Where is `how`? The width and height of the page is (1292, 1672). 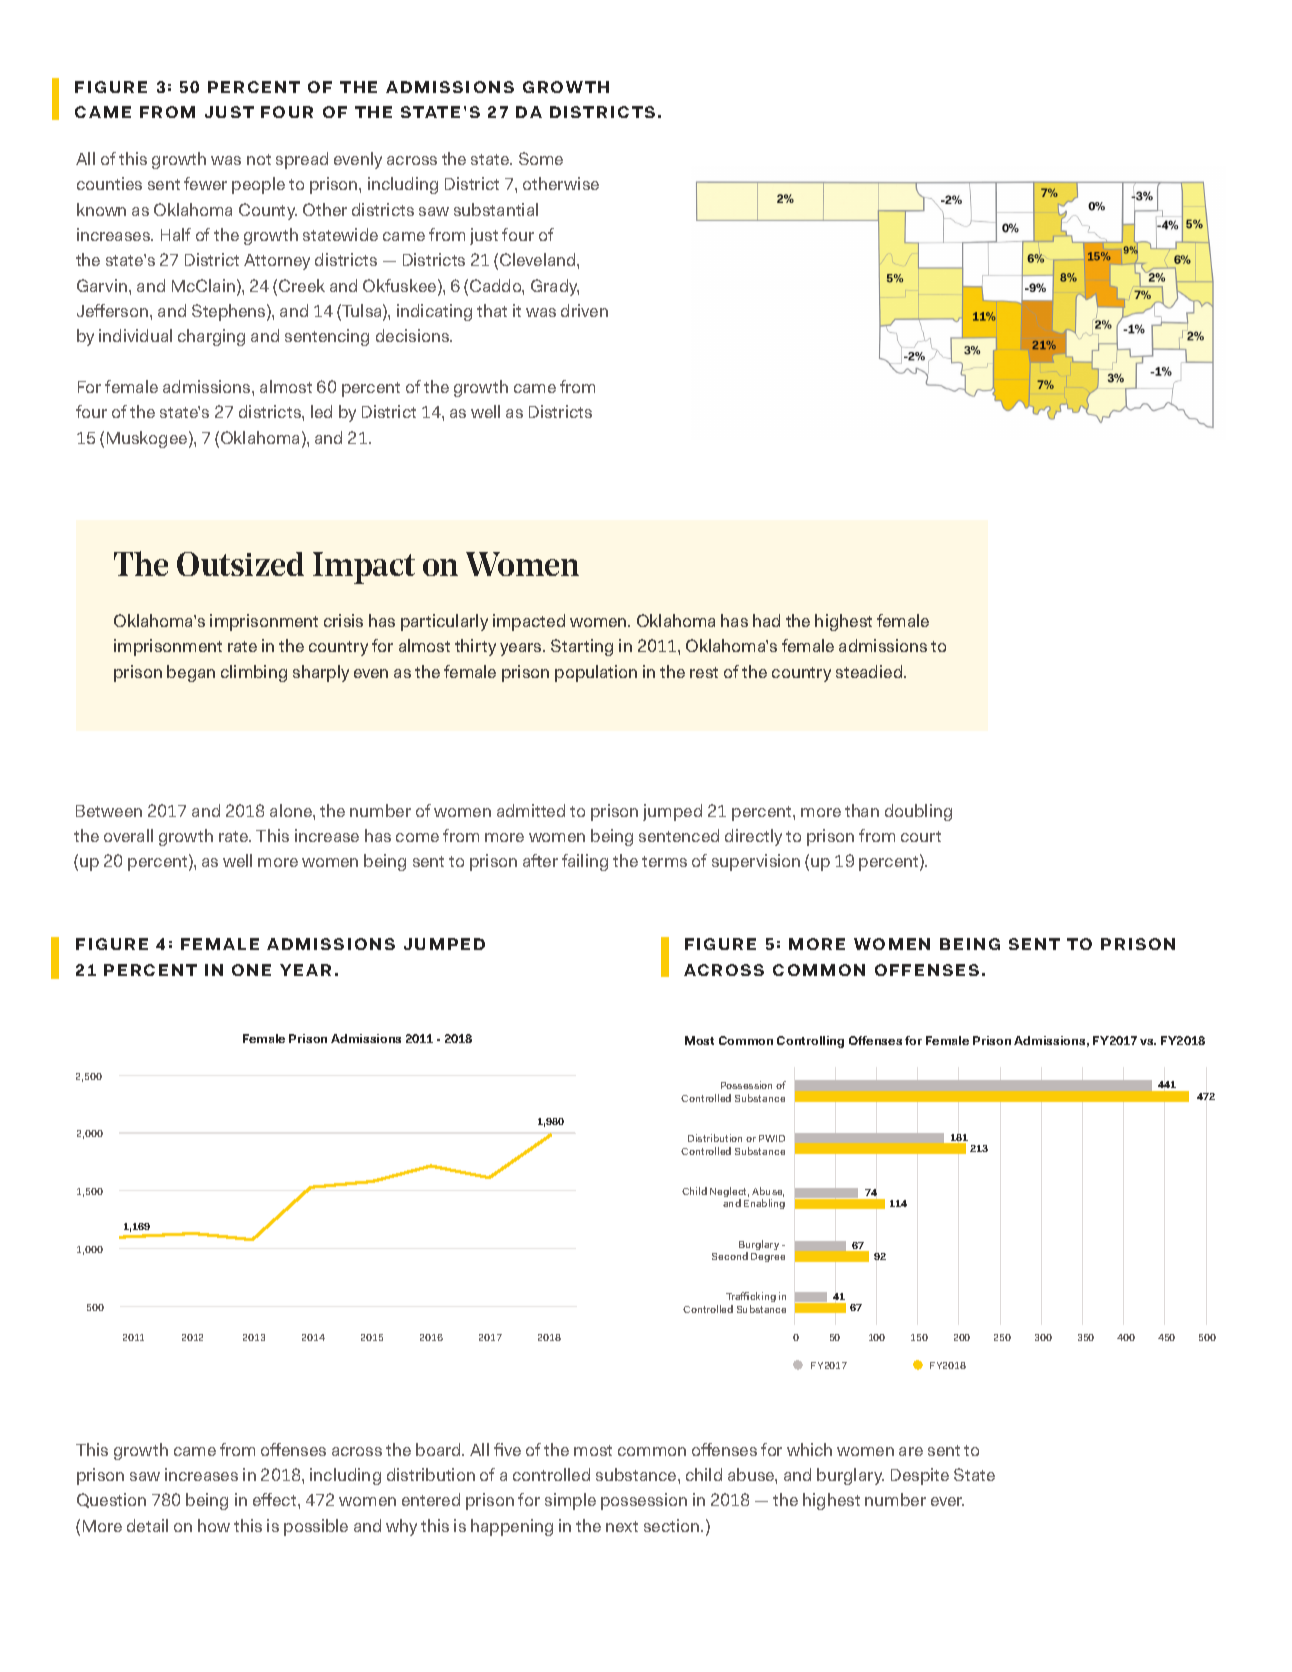
how is located at coordinates (214, 1525).
